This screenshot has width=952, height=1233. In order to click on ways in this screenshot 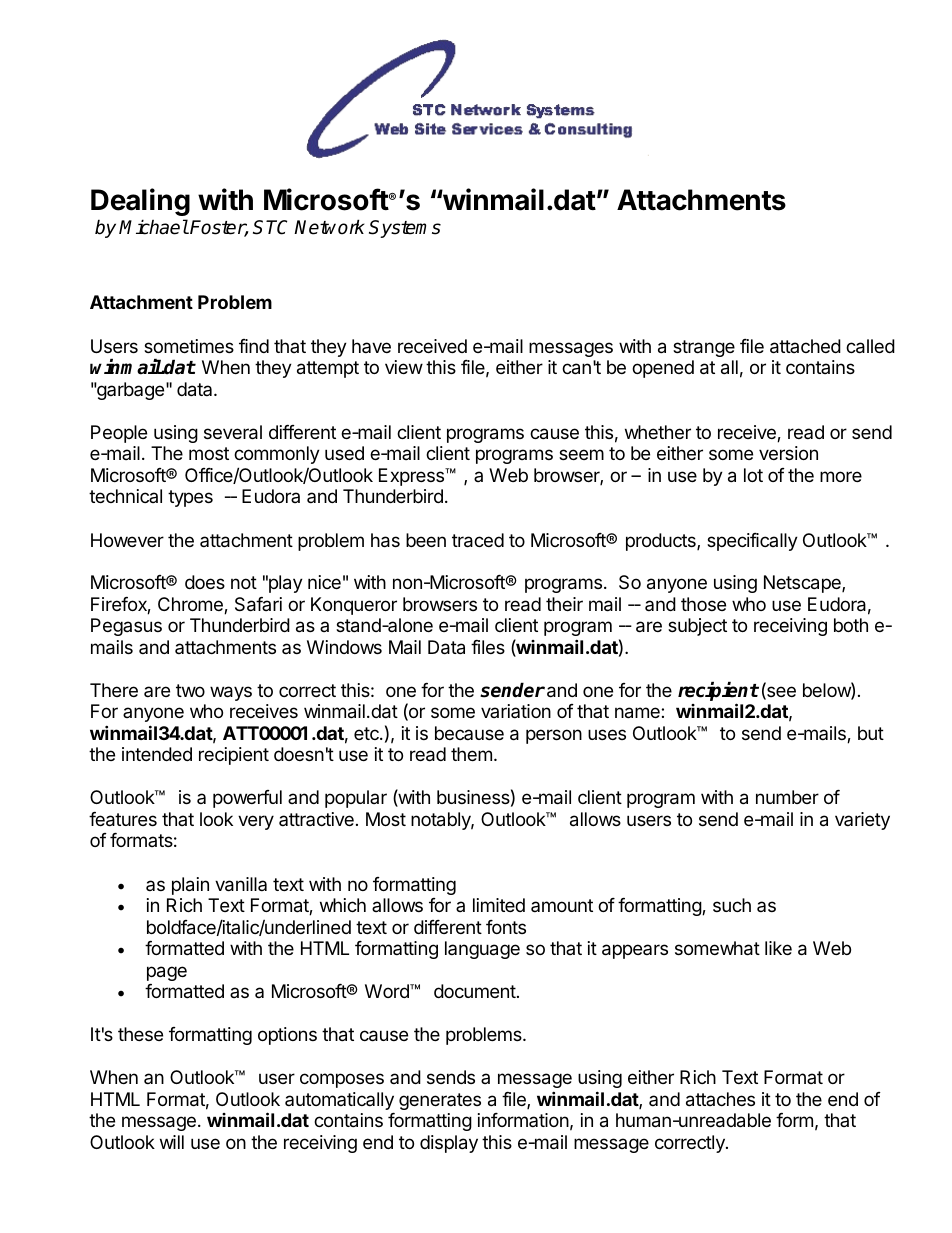, I will do `click(231, 693)`.
